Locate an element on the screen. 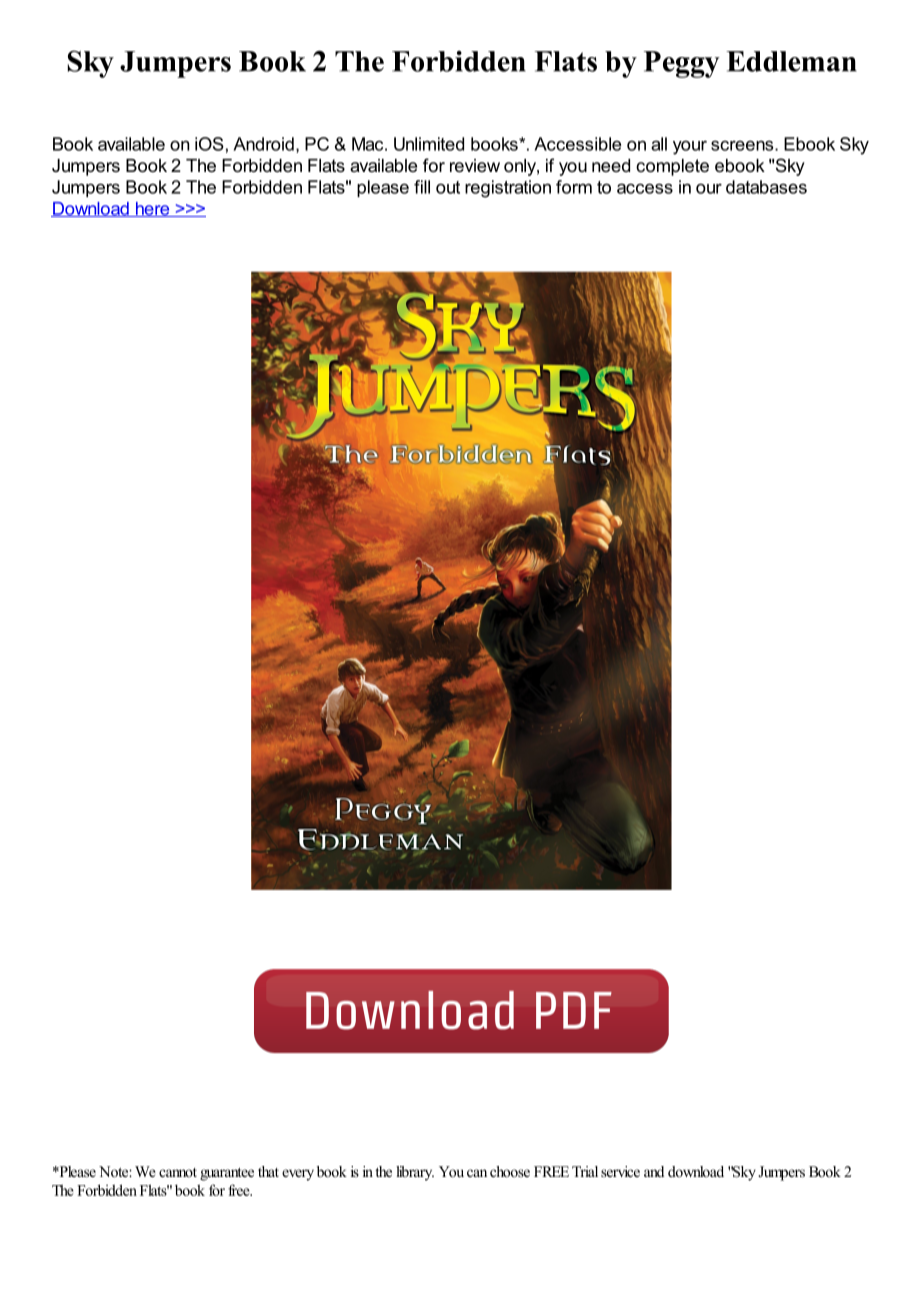 Image resolution: width=924 pixels, height=1308 pixels. databases is located at coordinates (766, 187).
